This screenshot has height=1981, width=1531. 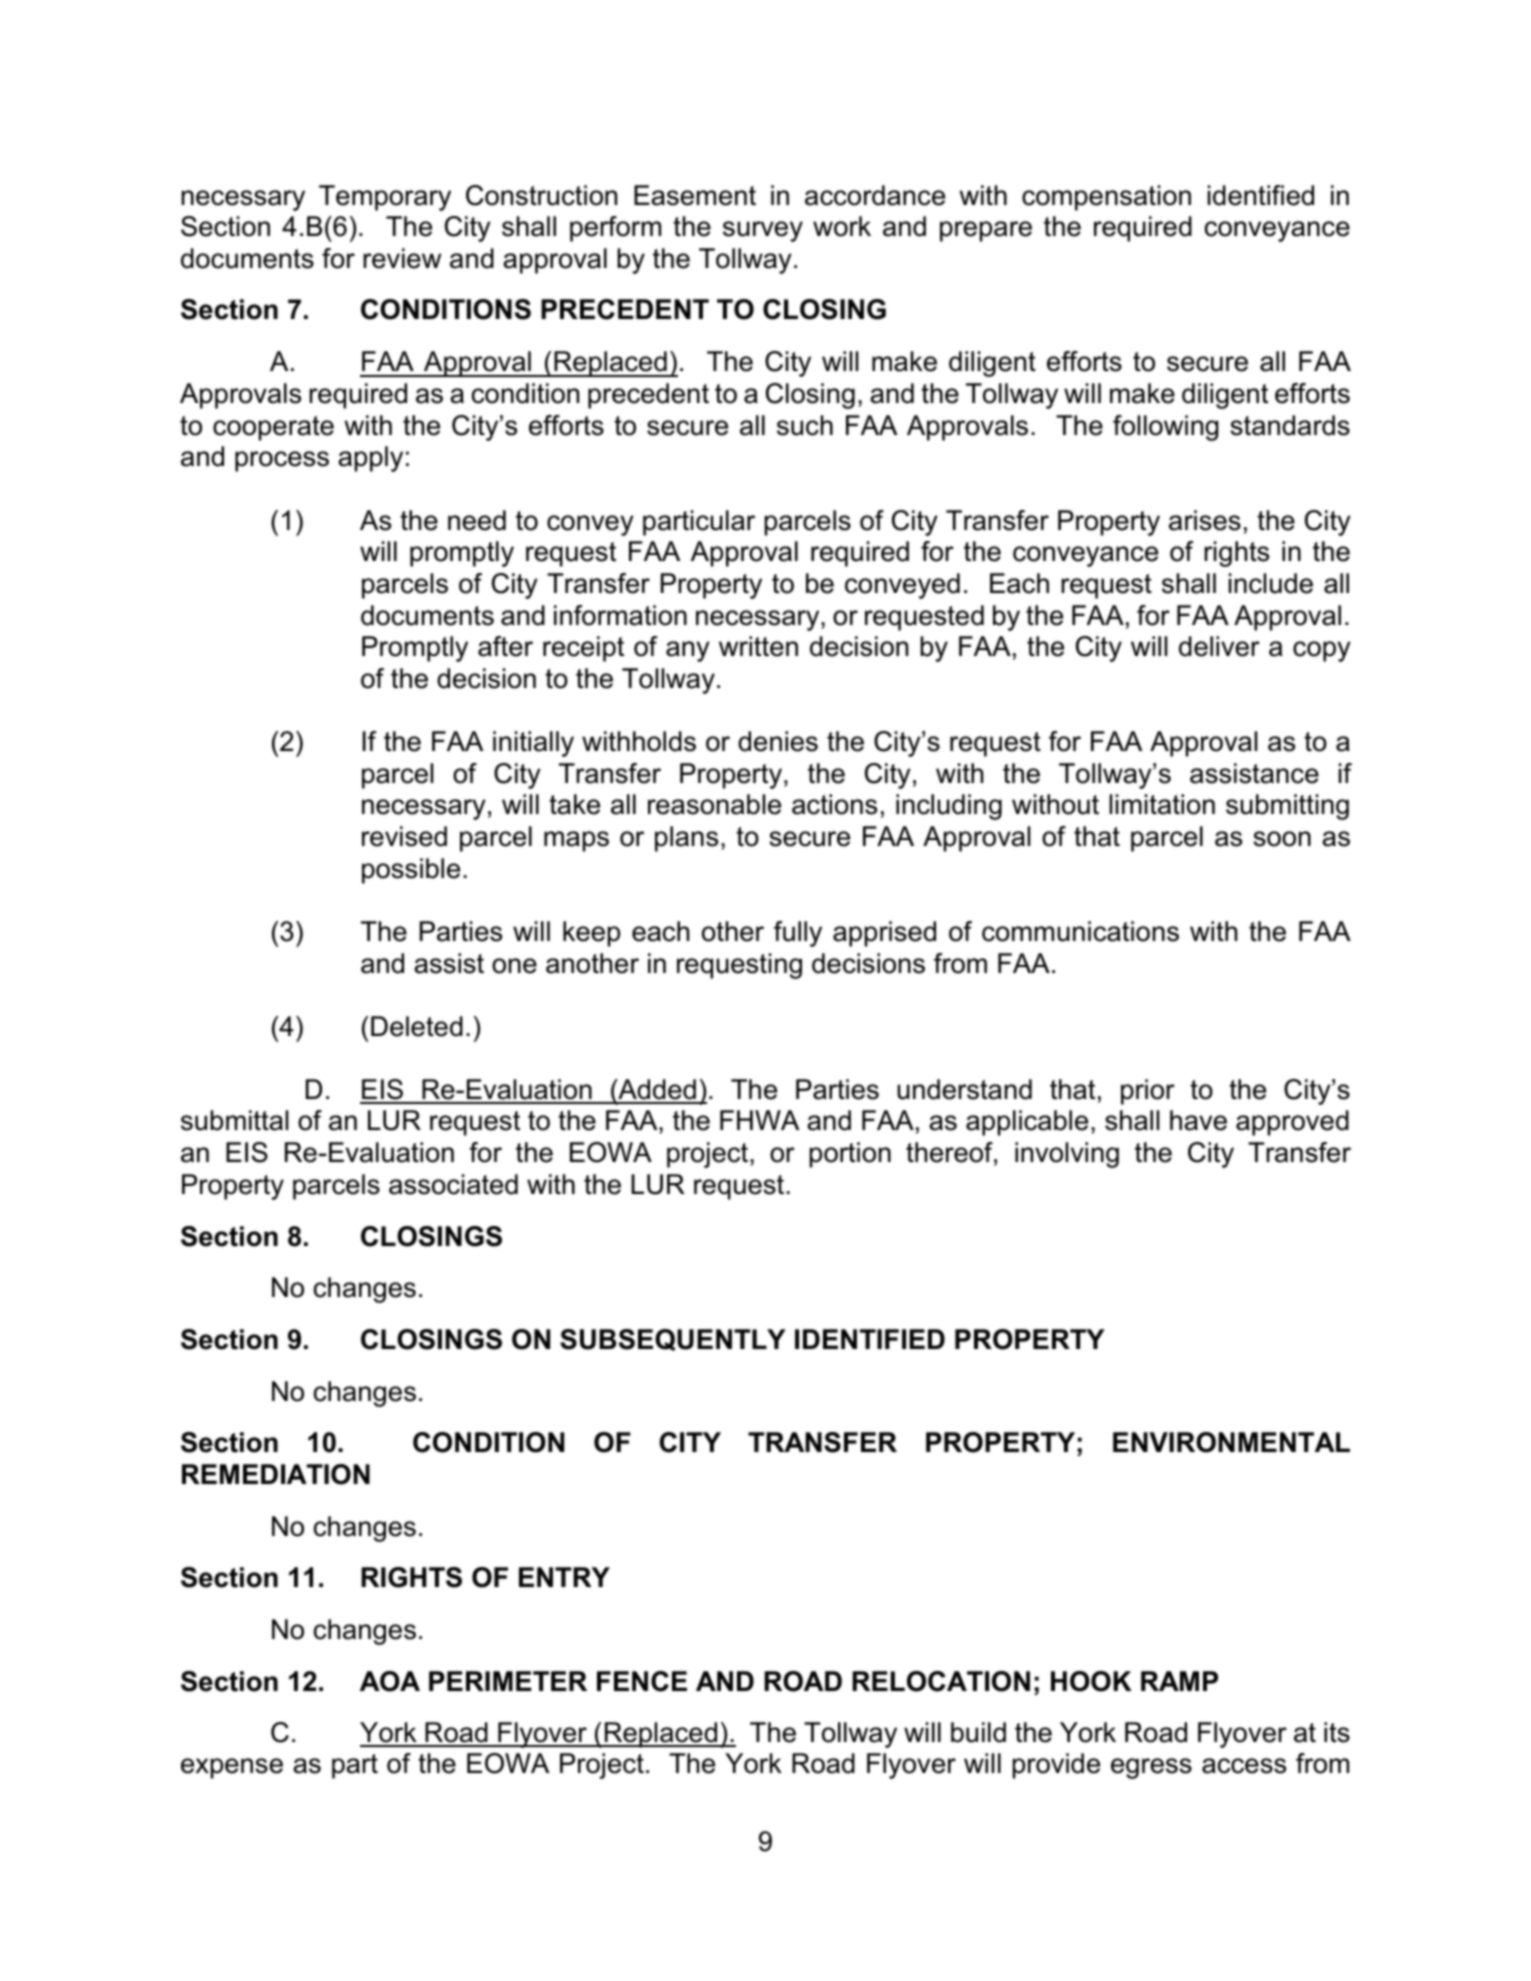 I want to click on have, so click(x=1198, y=1120).
